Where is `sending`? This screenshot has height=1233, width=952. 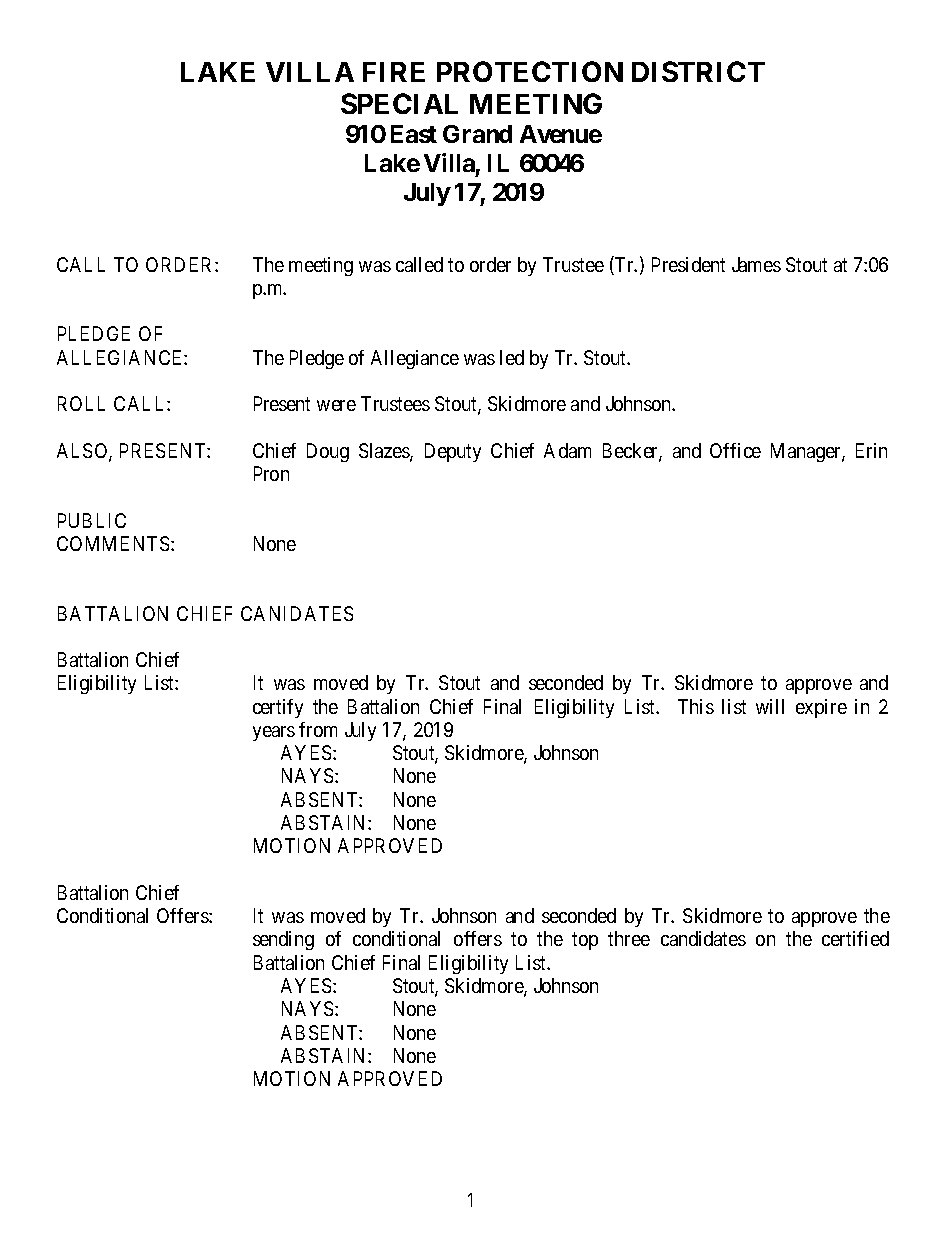
sending is located at coordinates (283, 940).
